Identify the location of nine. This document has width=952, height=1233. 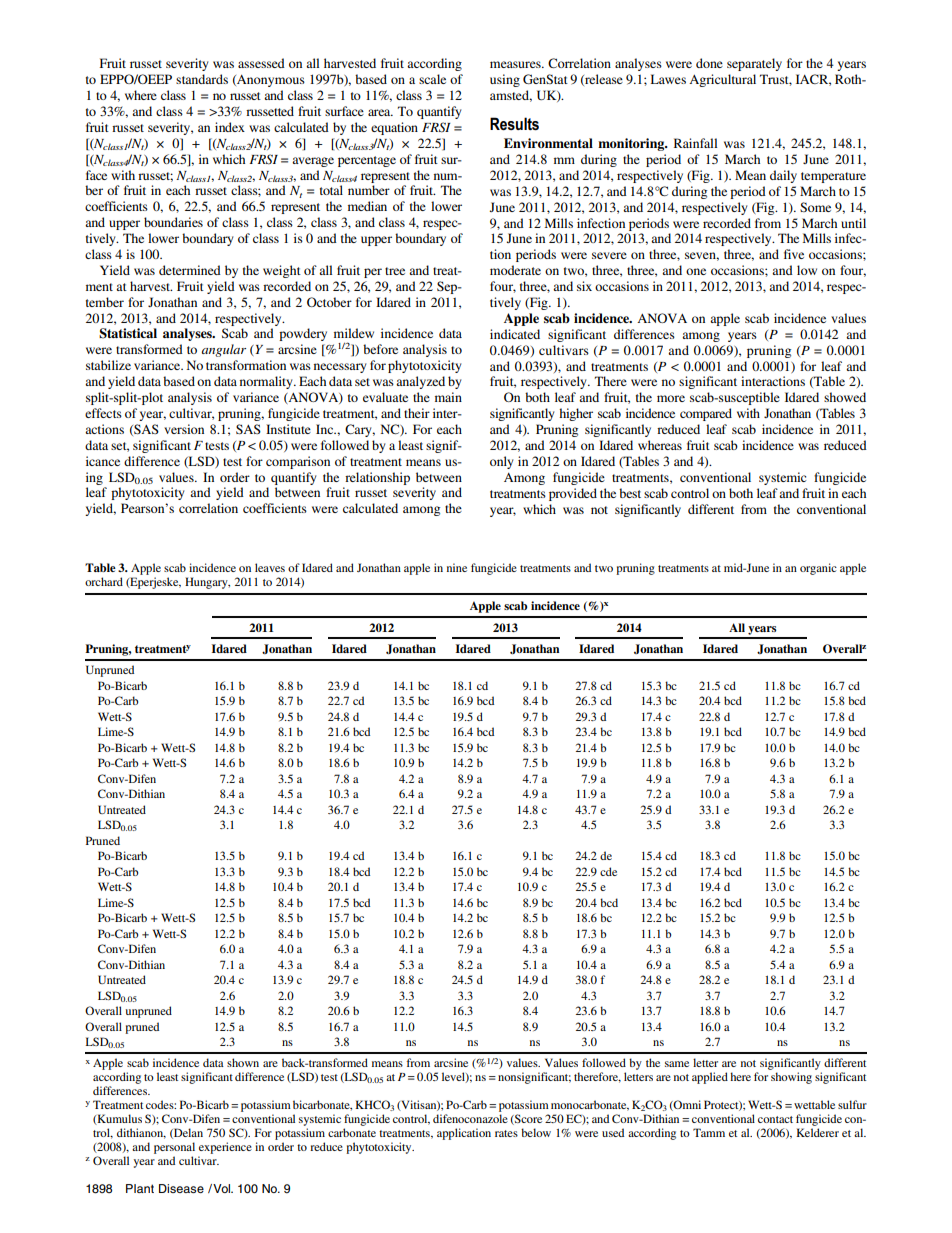
(457, 567).
